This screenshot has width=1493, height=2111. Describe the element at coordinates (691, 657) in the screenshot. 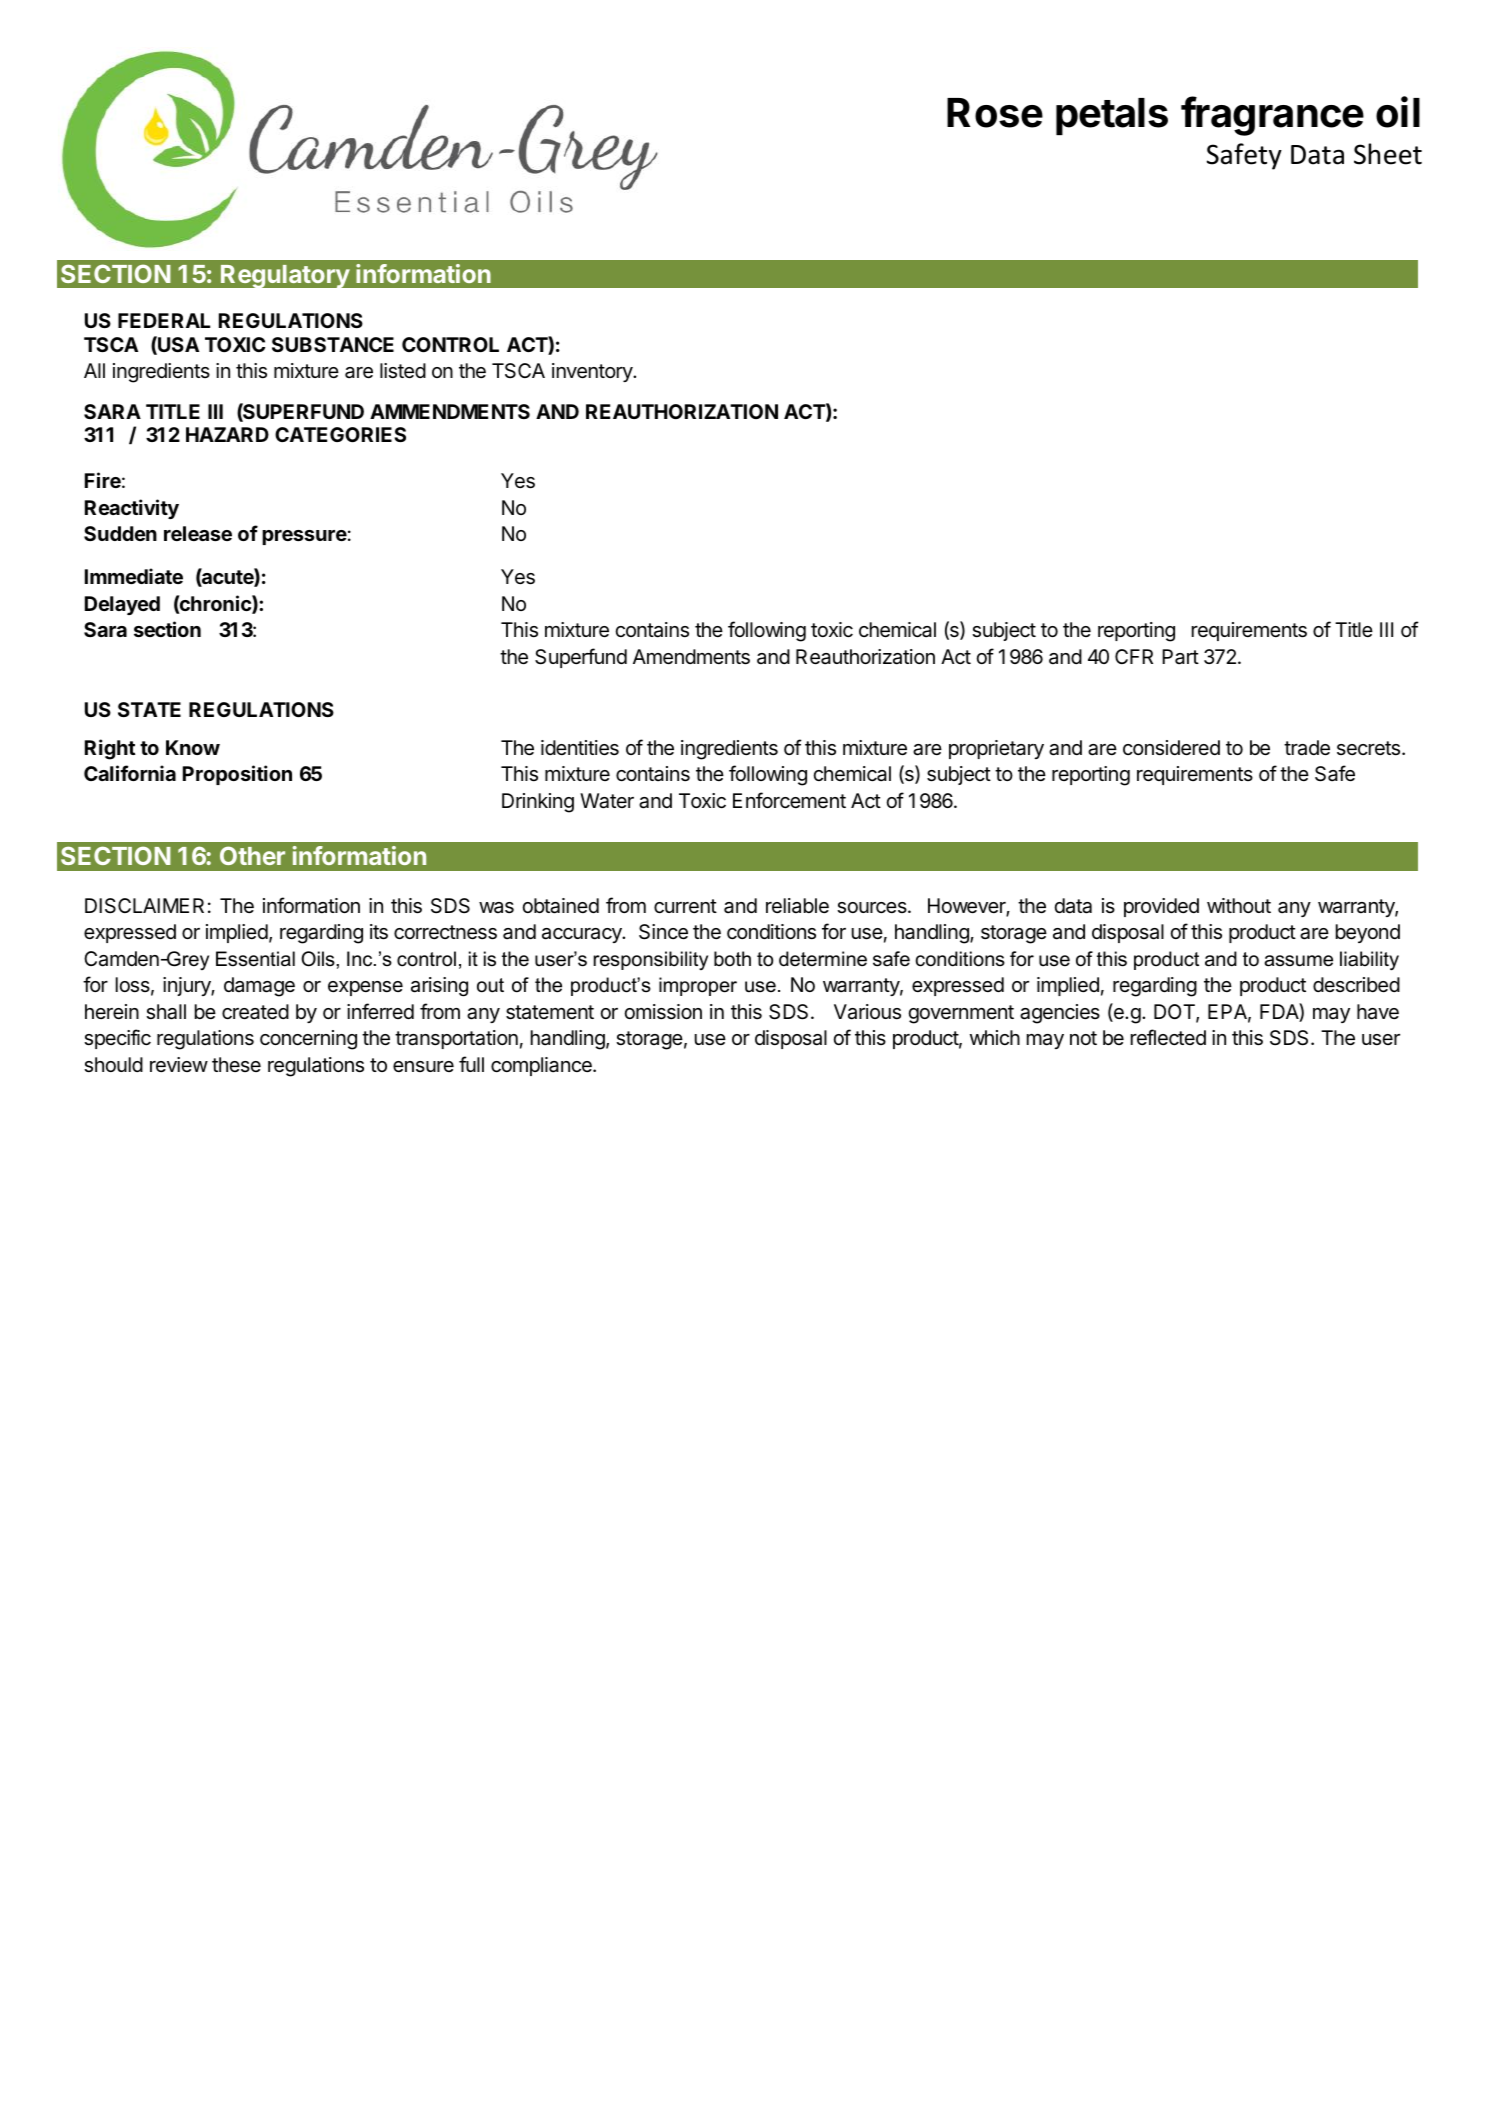

I see `Amendments` at that location.
